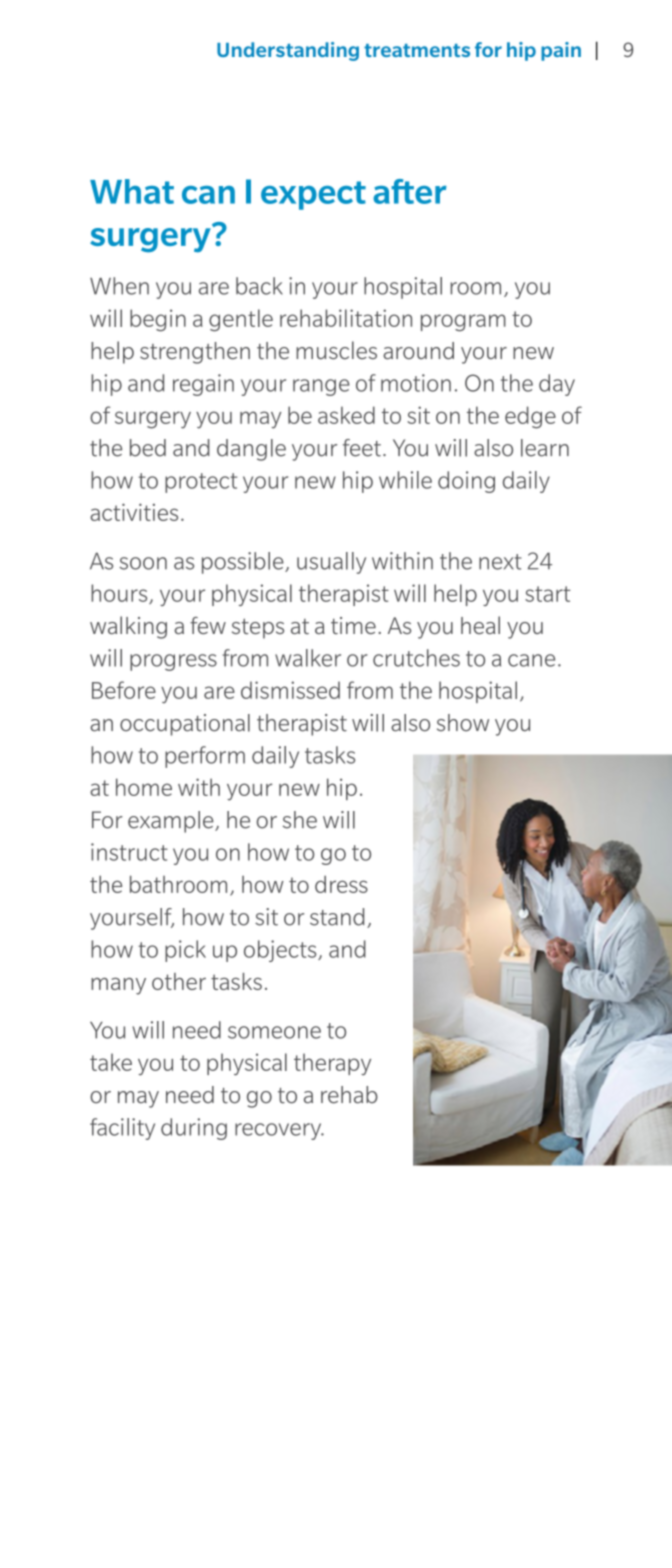 The width and height of the page is (672, 1568). What do you see at coordinates (417, 50) in the page?
I see `treatments` at bounding box center [417, 50].
